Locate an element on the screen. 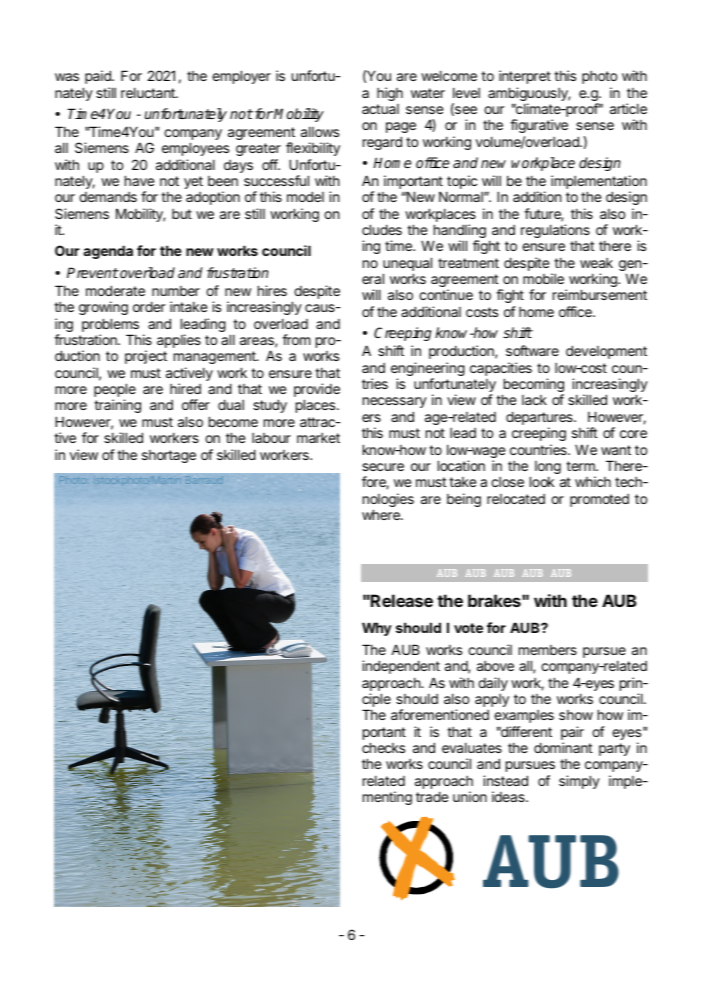 This screenshot has width=701, height=996. actual is located at coordinates (380, 109).
